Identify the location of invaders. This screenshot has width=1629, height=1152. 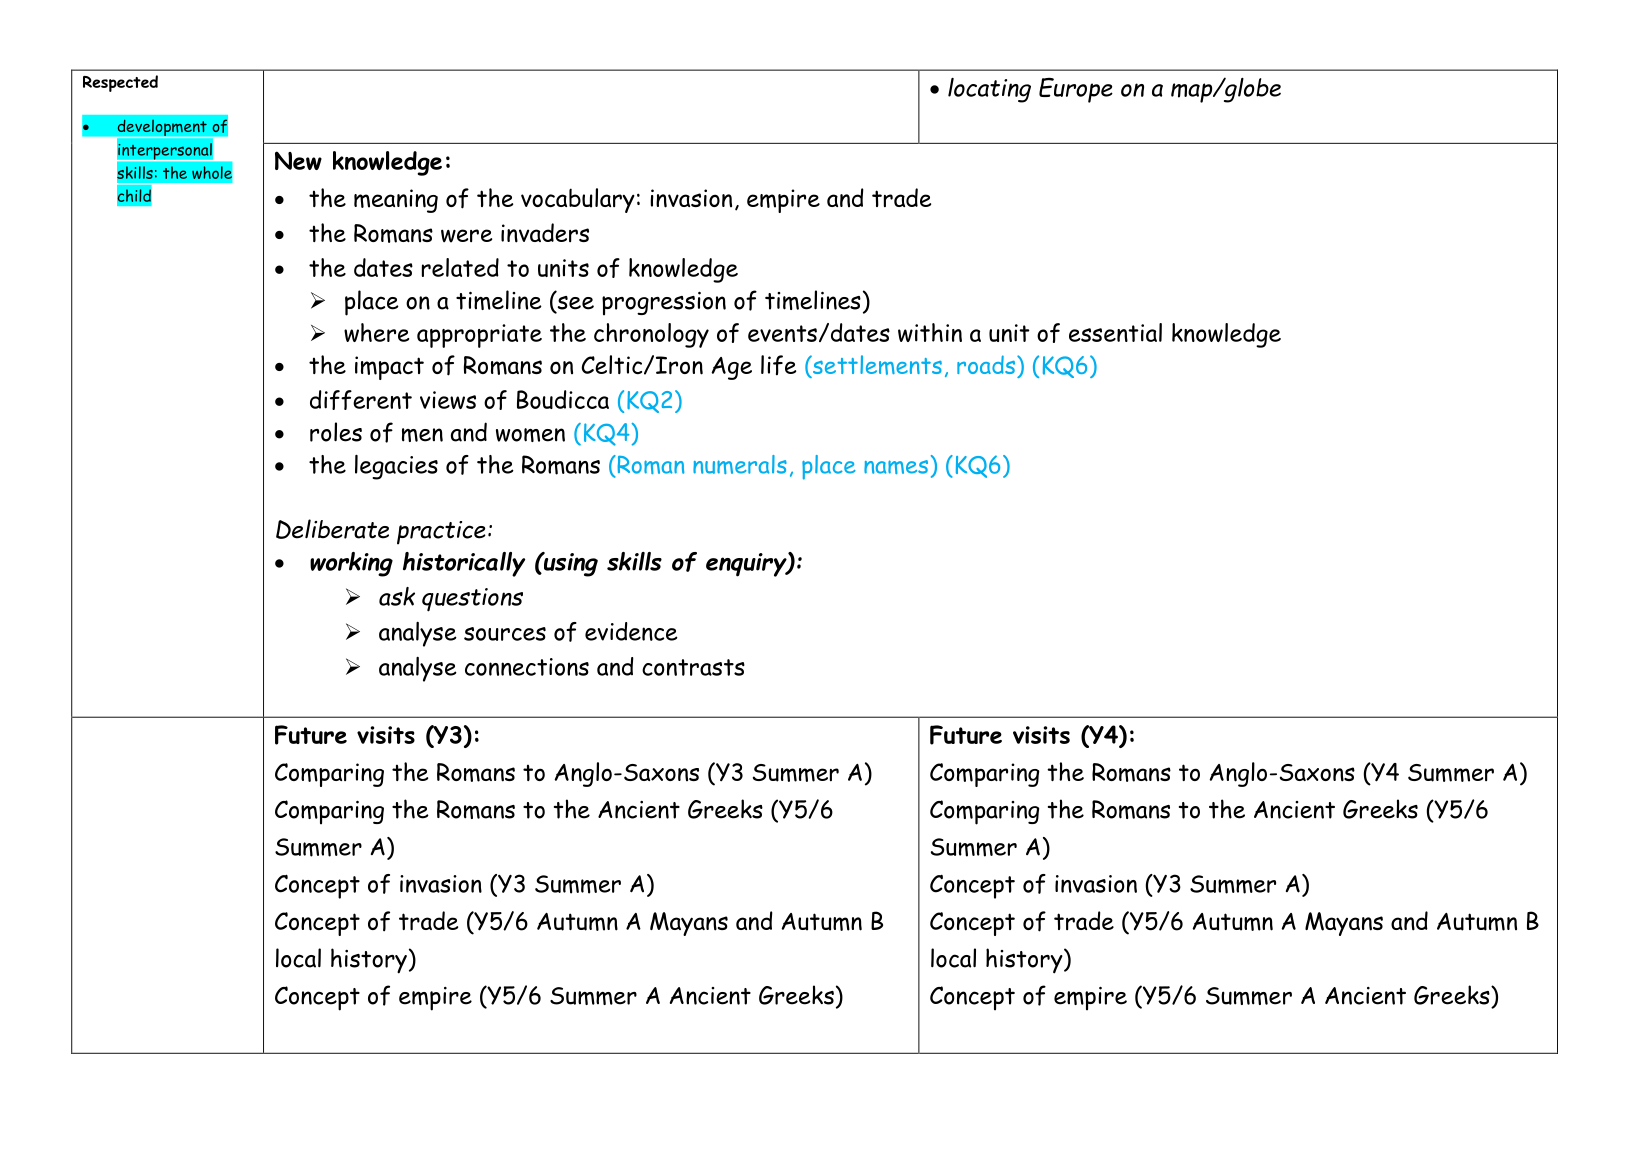
(545, 233).
